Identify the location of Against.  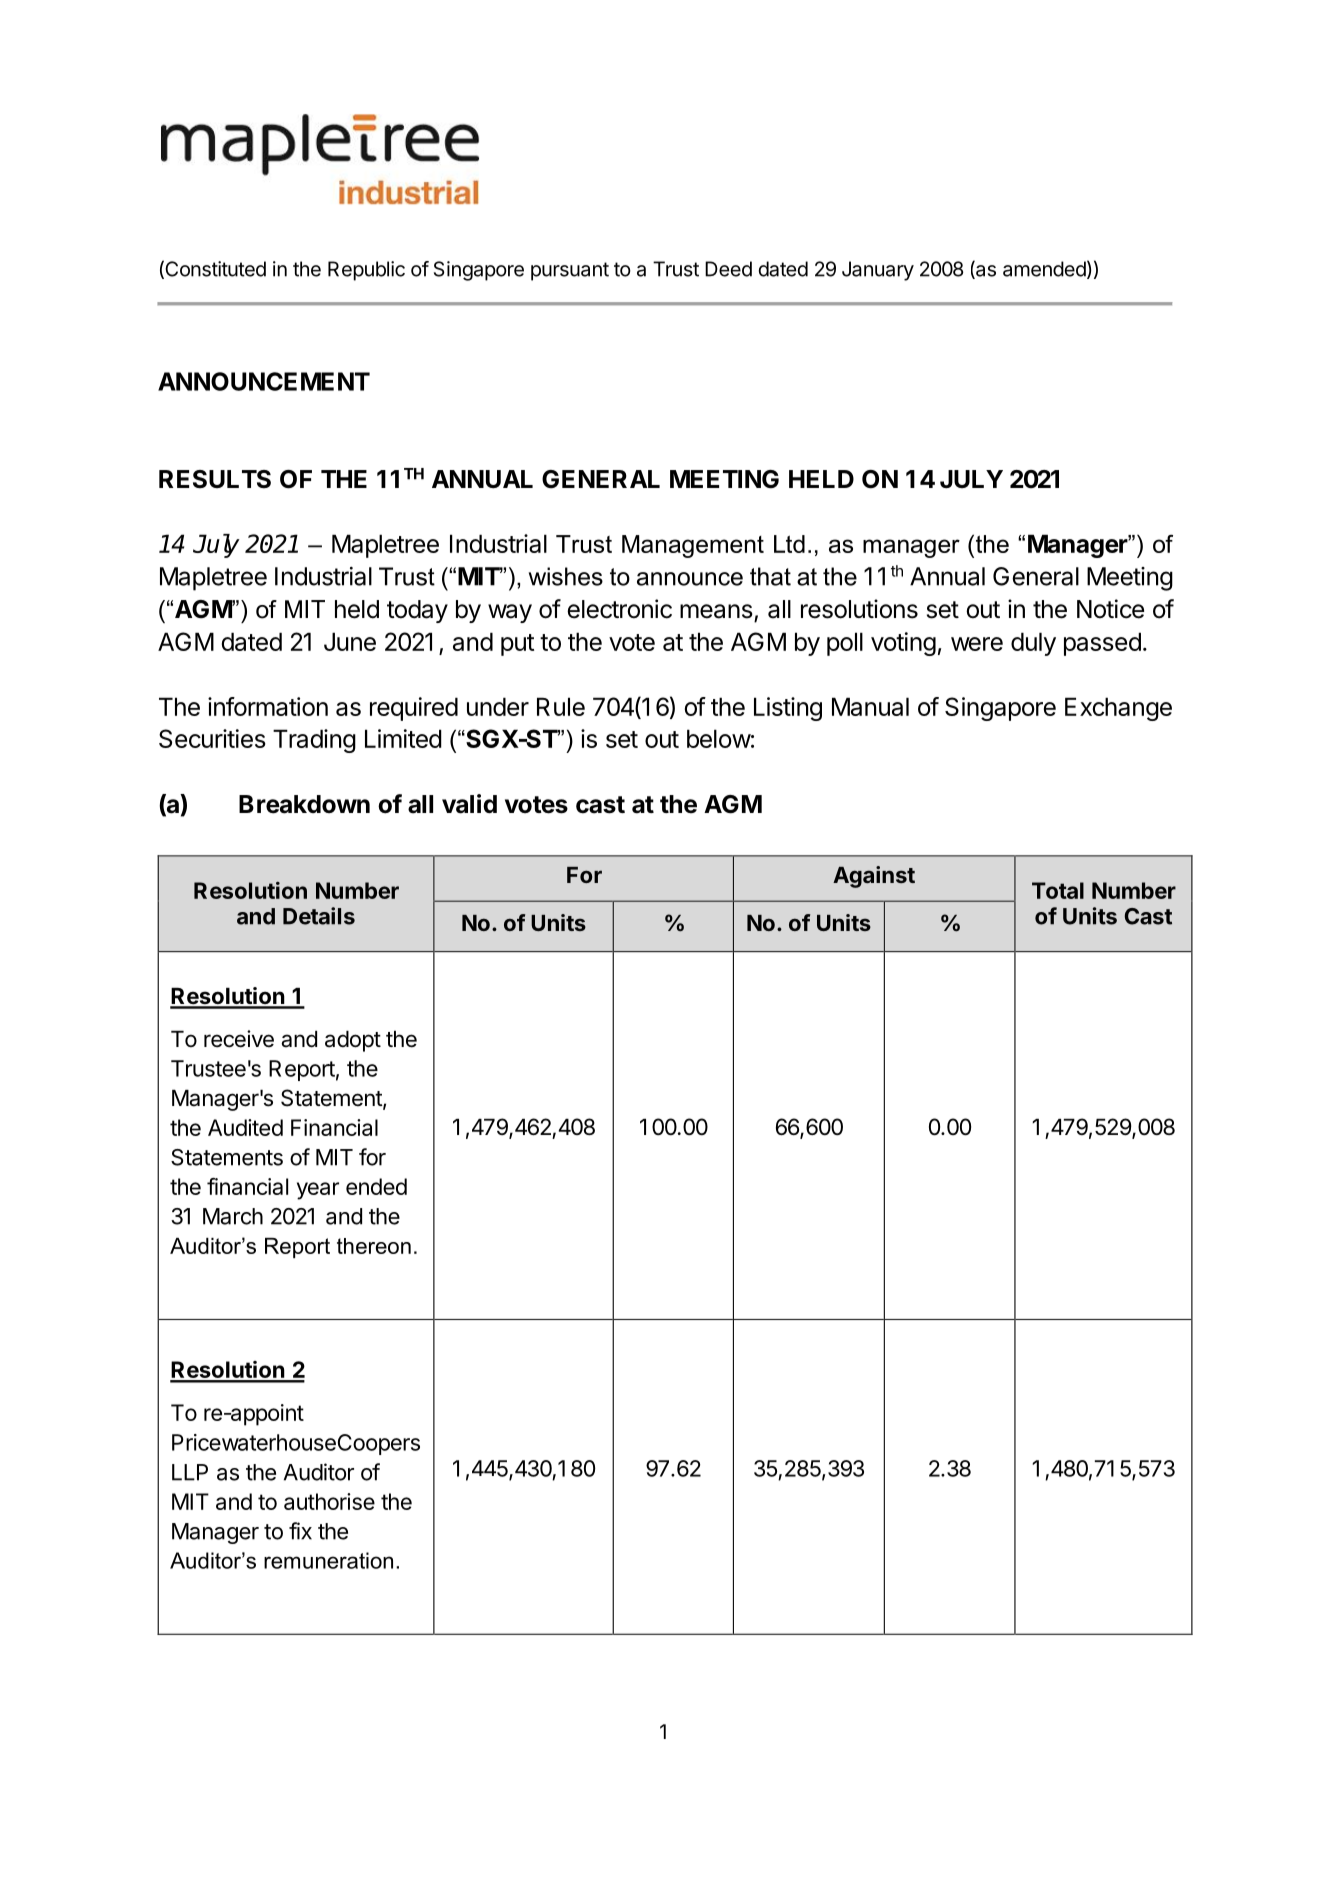
(874, 877).
